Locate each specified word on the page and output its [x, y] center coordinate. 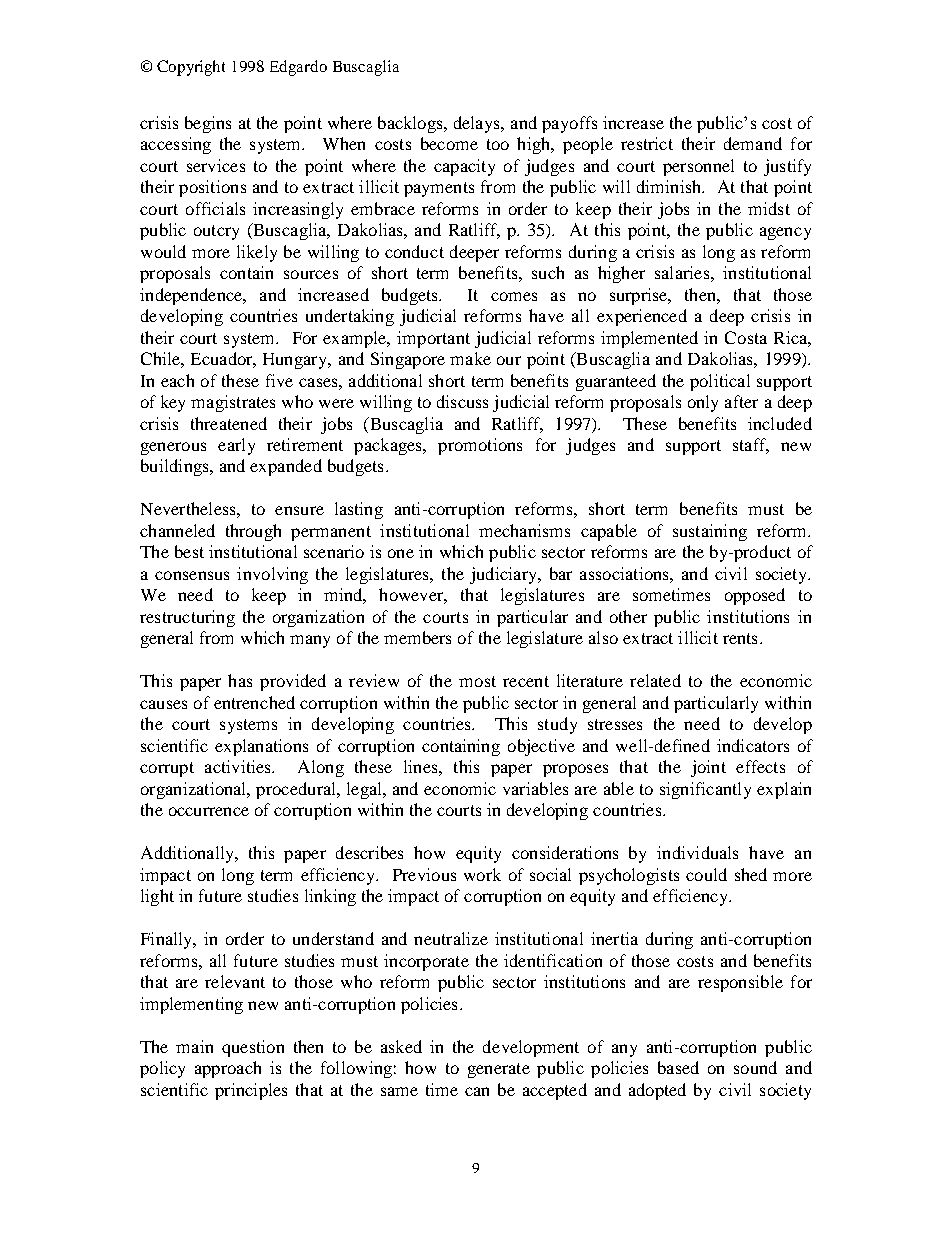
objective [541, 747]
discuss [462, 401]
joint [708, 768]
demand [753, 143]
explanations [261, 747]
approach [228, 1069]
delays [478, 124]
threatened [229, 423]
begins [208, 124]
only [703, 403]
